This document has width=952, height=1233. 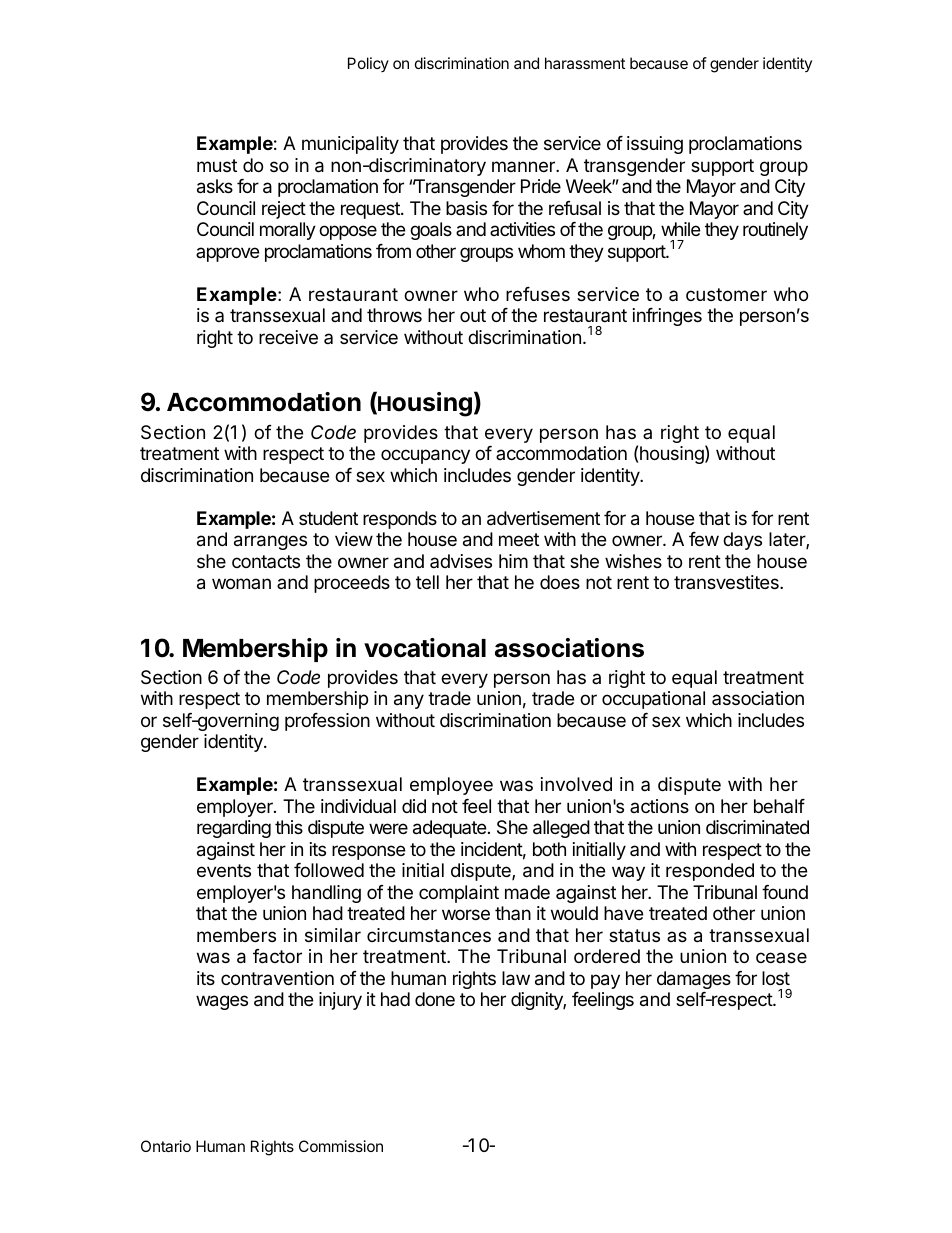 I want to click on occupancy, so click(x=425, y=456).
